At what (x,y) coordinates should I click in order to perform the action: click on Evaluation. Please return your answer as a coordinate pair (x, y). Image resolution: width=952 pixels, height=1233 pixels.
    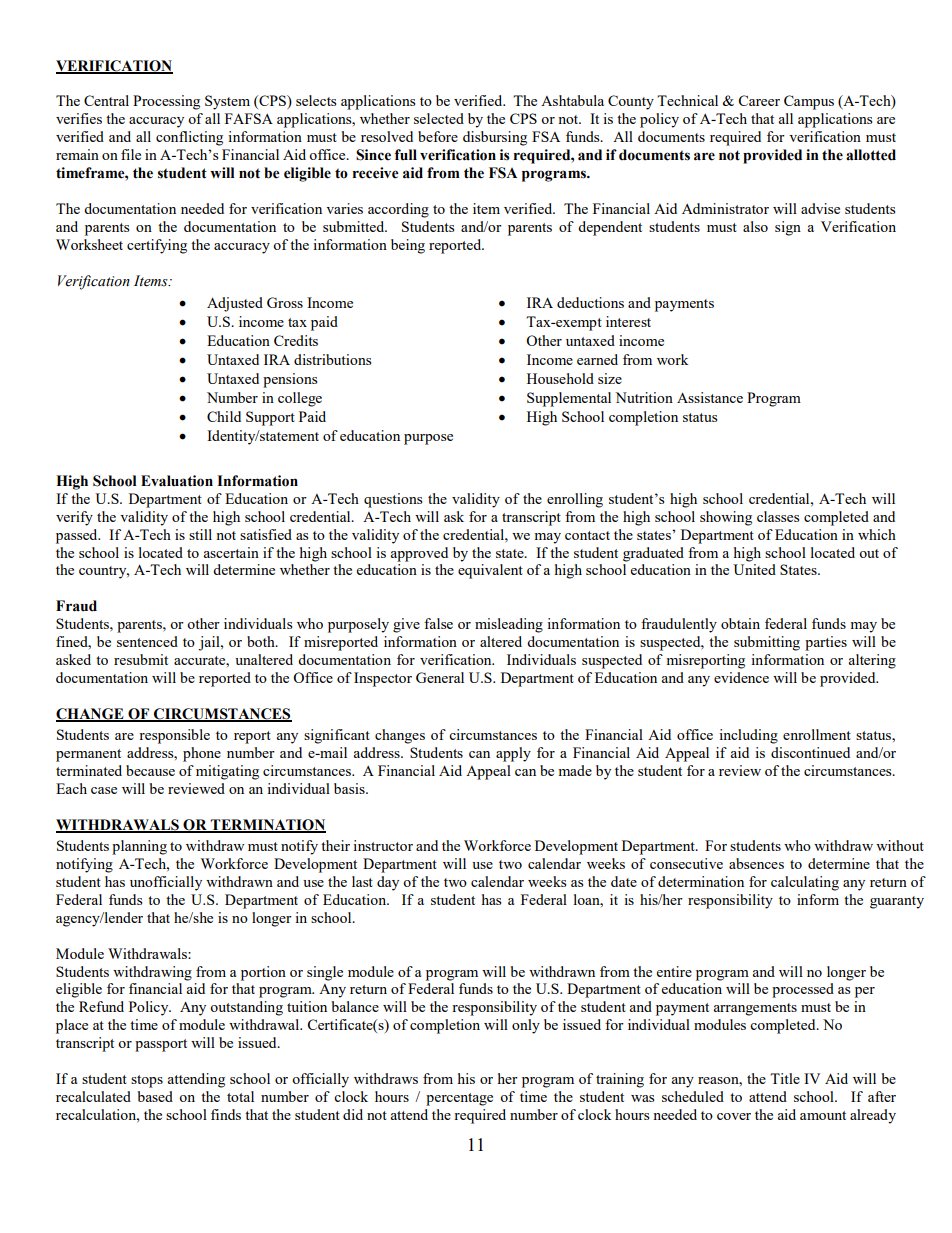
    Looking at the image, I should click on (177, 481).
